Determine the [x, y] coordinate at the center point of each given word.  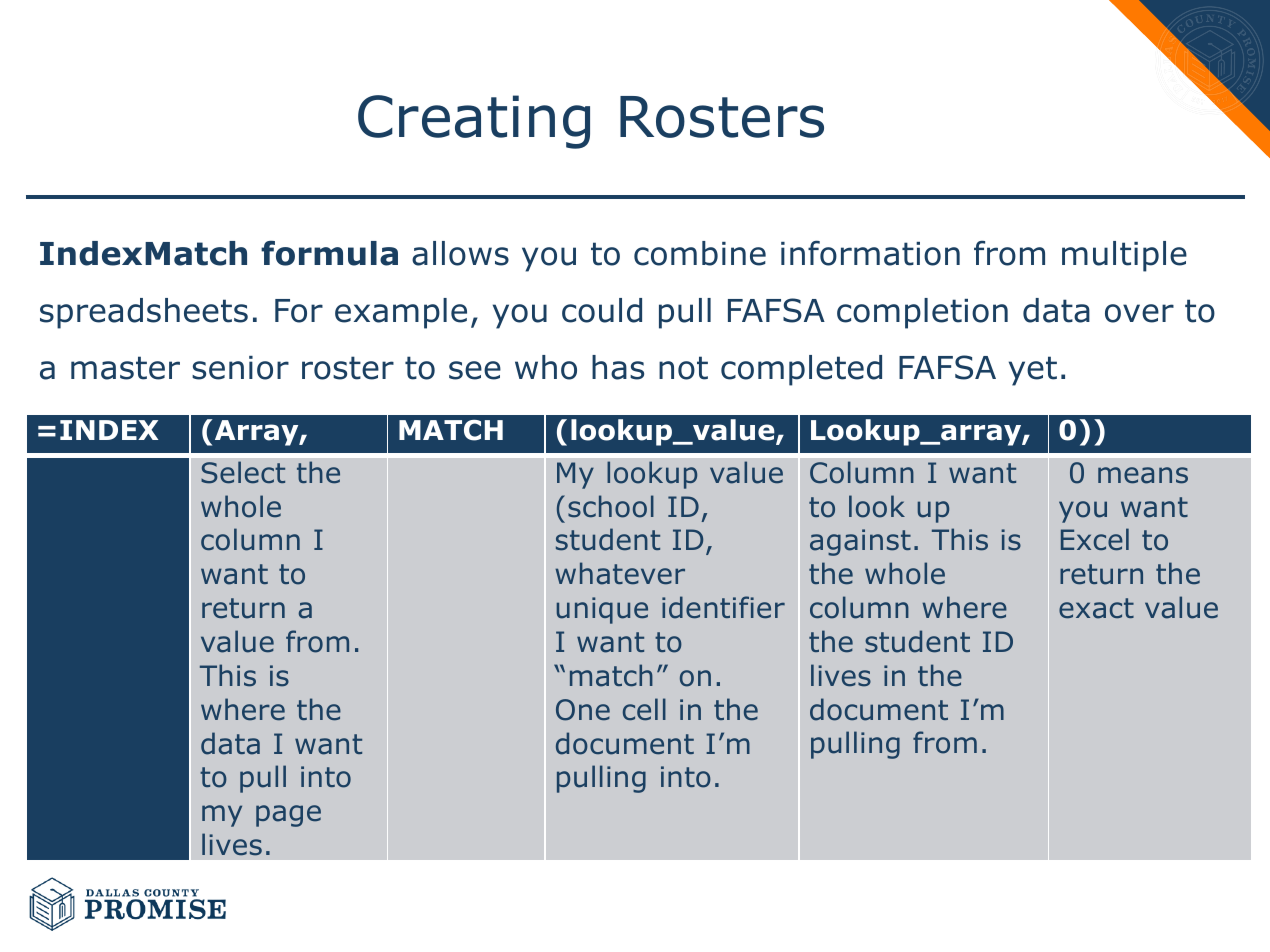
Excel [1095, 539]
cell [644, 709]
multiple [1124, 256]
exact [1096, 608]
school [611, 506]
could [602, 310]
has [618, 367]
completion [922, 313]
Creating [474, 122]
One [583, 710]
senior [240, 368]
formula [329, 253]
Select [243, 472]
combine [700, 253]
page [288, 816]
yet [1033, 371]
